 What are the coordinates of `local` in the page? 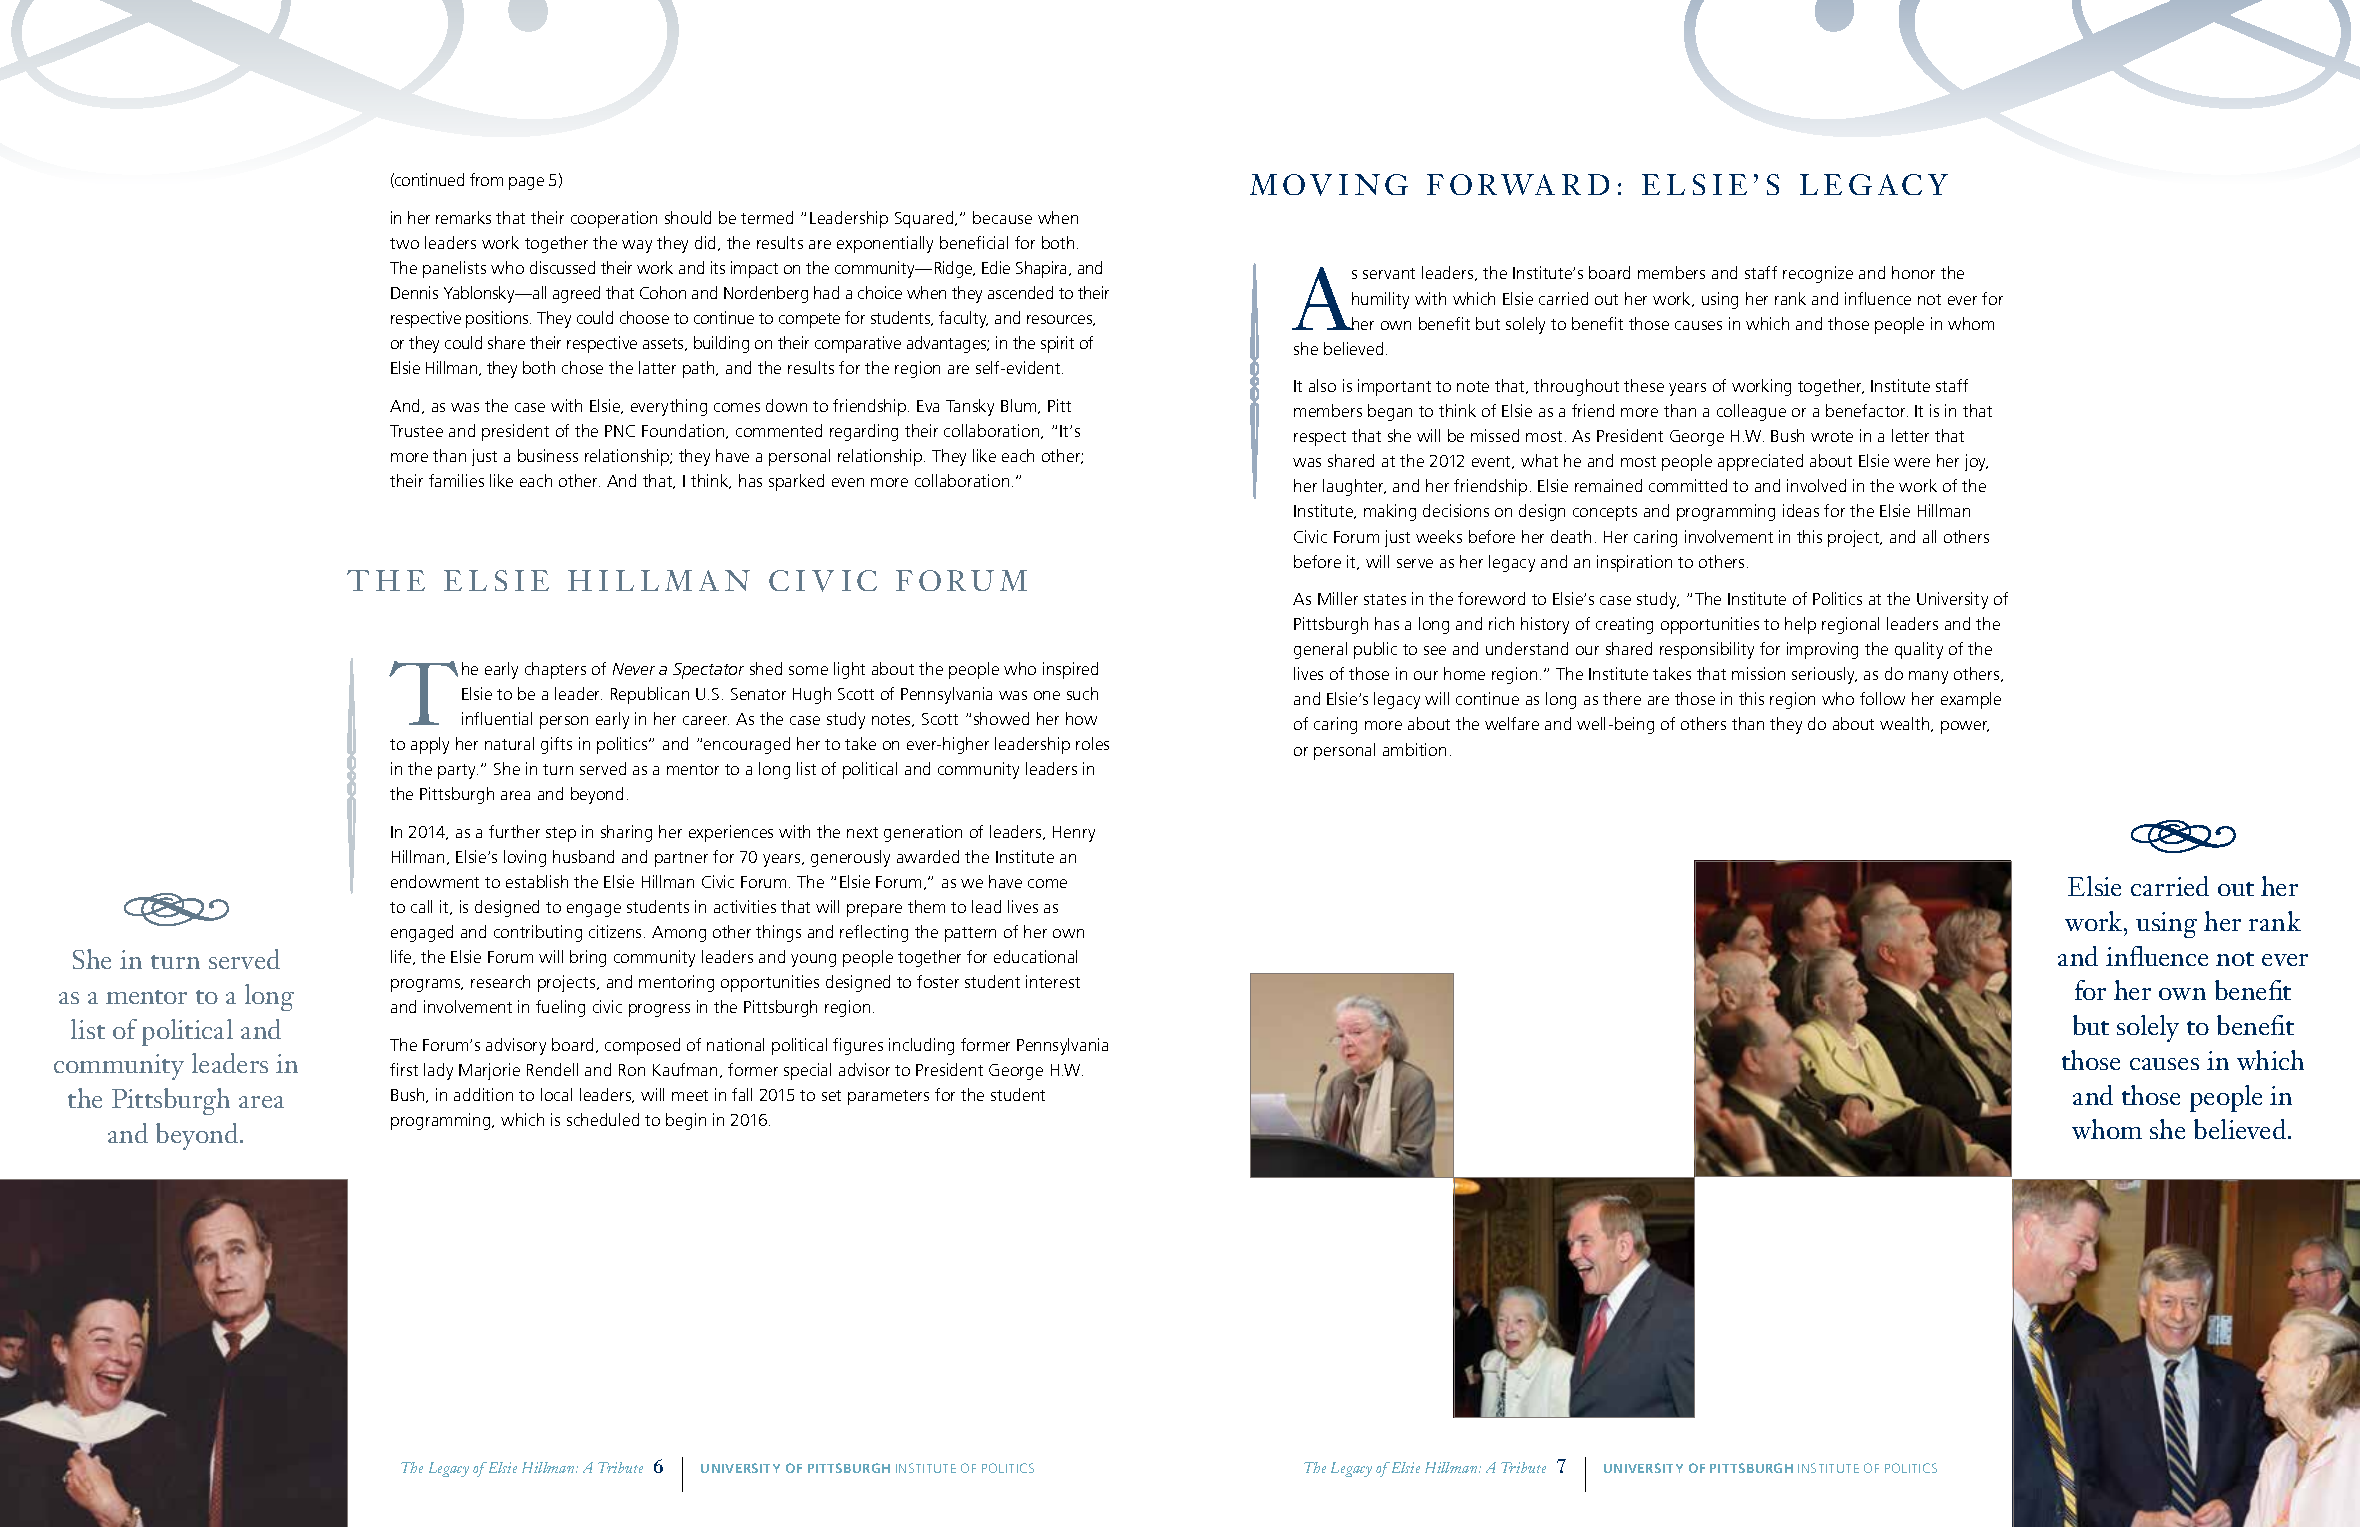 It's located at (556, 1094).
